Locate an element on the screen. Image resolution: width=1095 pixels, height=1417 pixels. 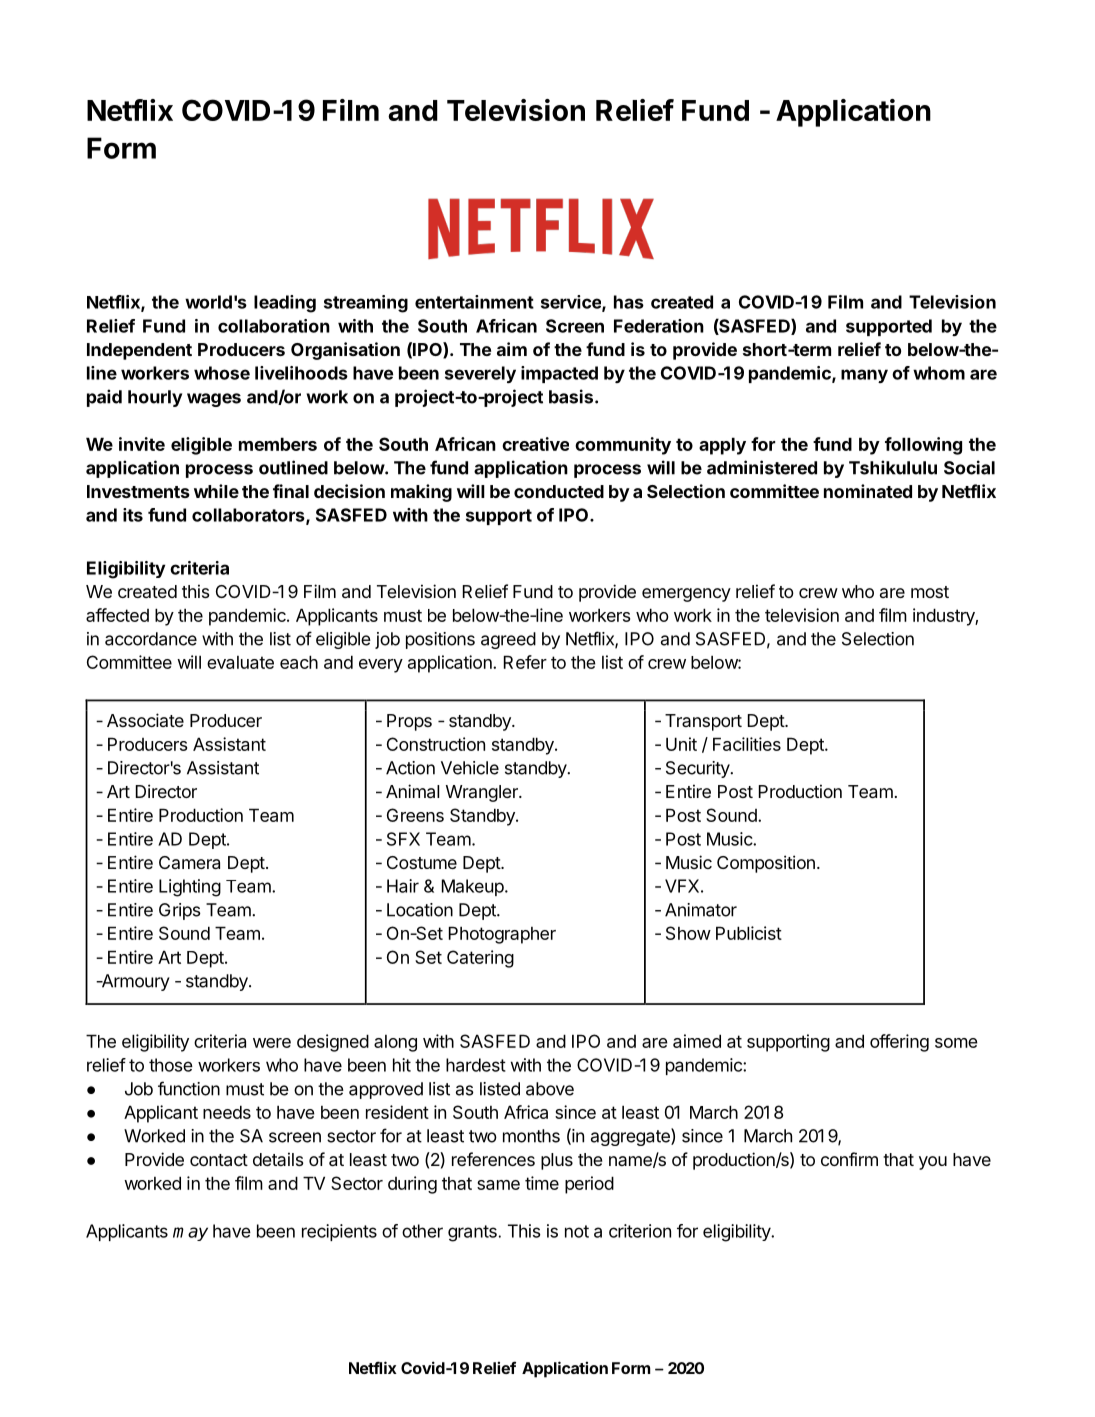
most is located at coordinates (930, 592).
